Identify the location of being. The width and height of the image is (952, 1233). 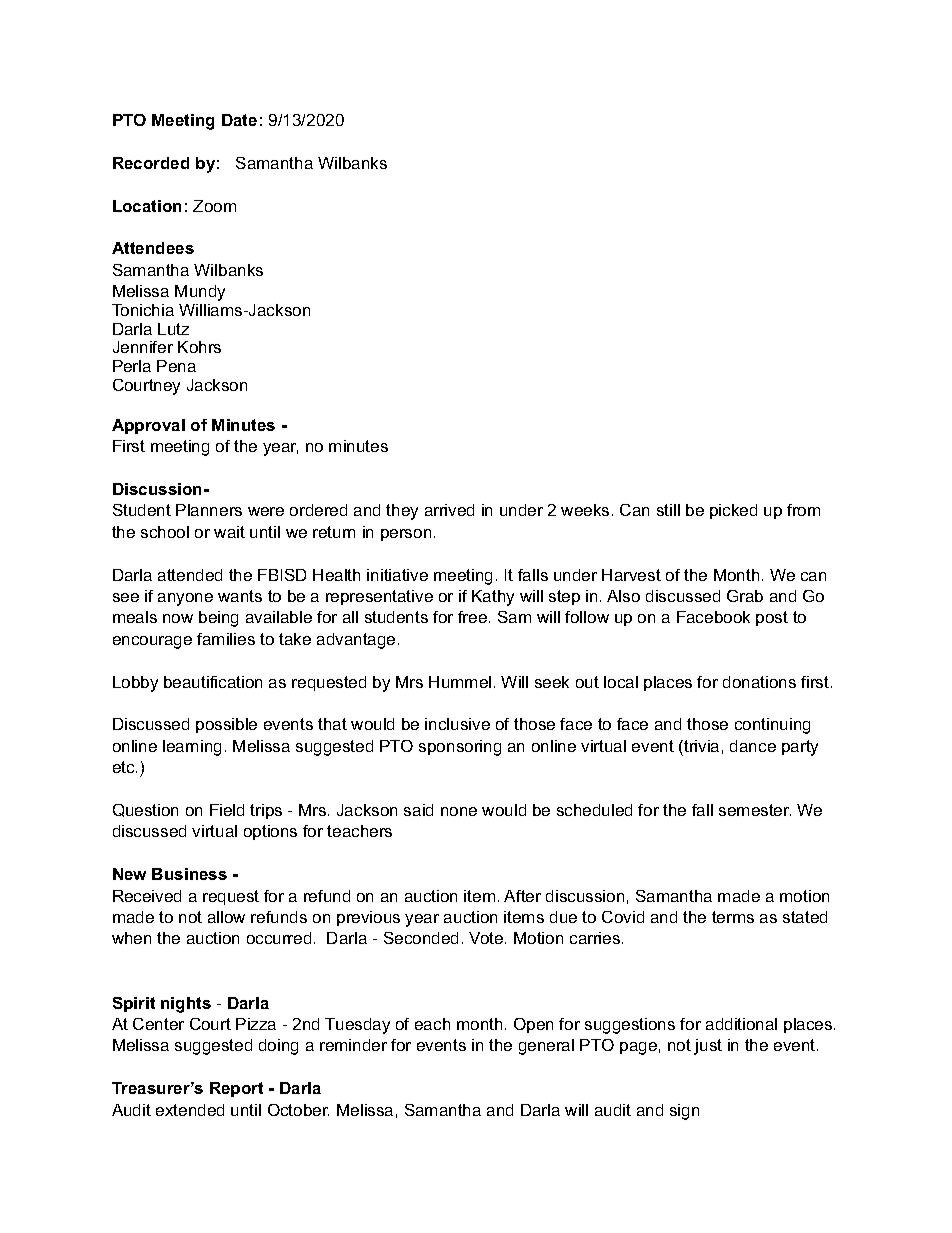
(218, 619).
